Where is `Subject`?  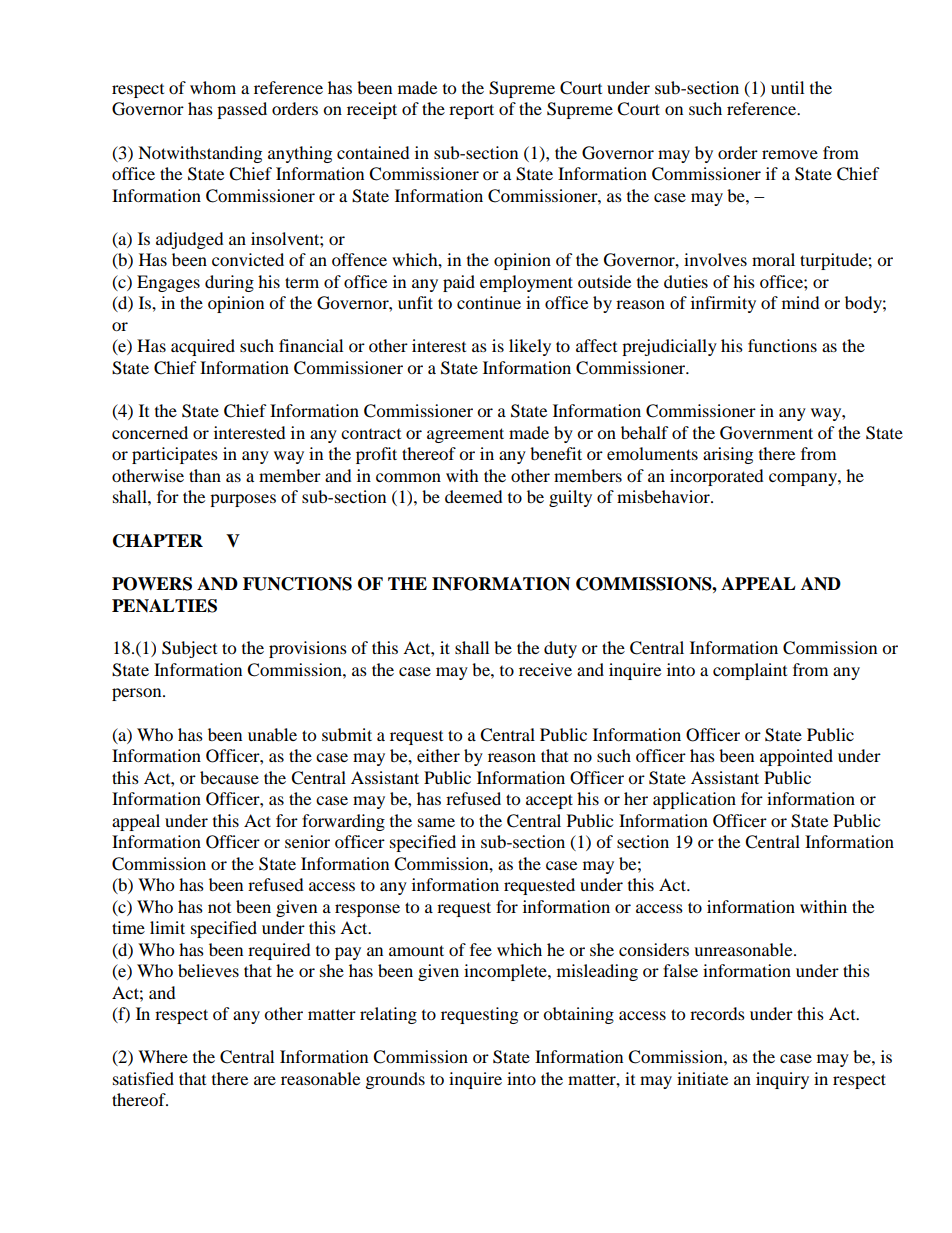
Subject is located at coordinates (189, 649).
